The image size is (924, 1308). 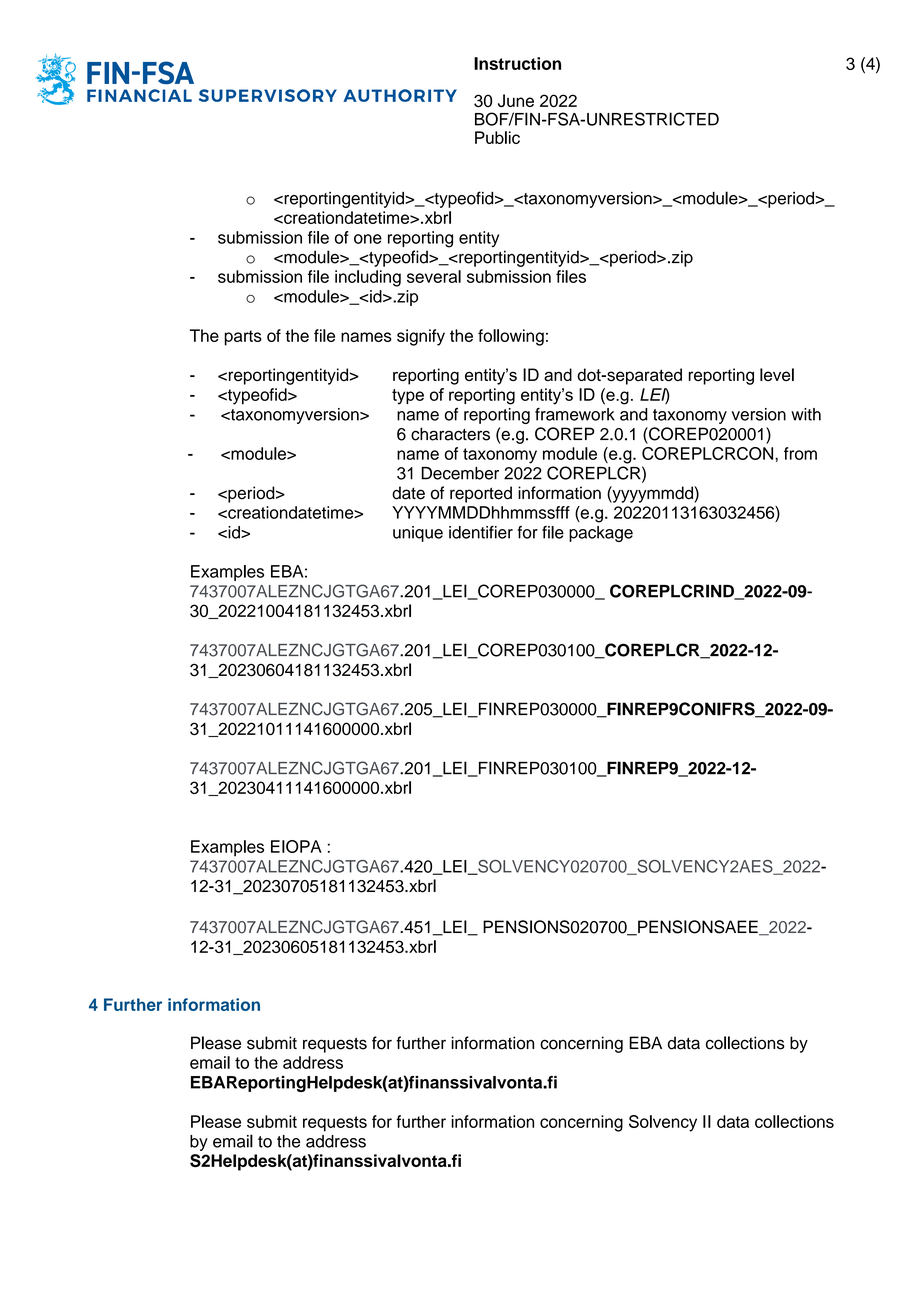 I want to click on unique, so click(x=418, y=534).
